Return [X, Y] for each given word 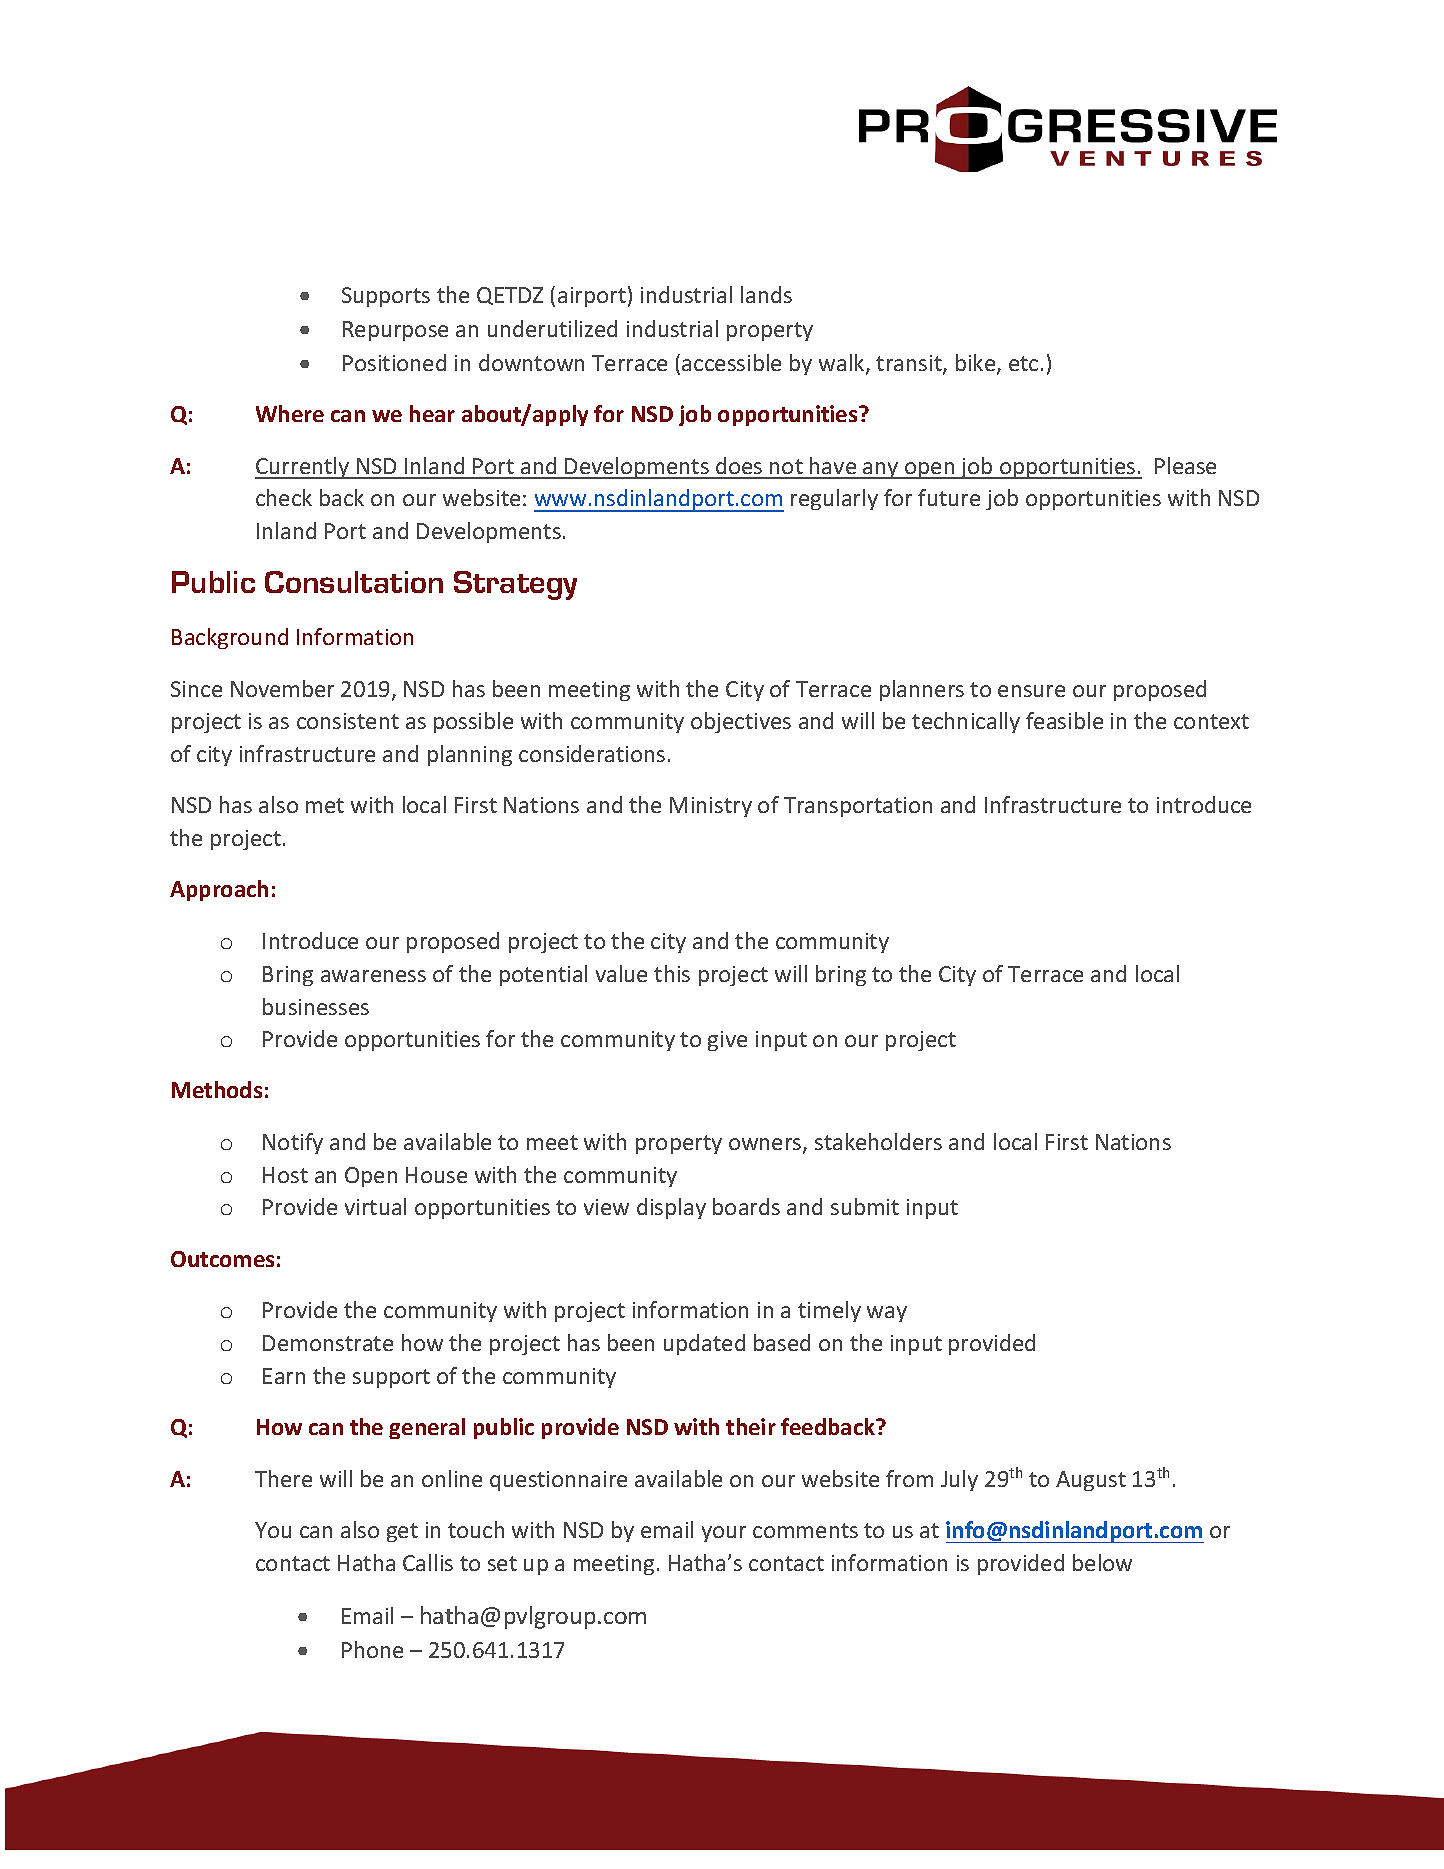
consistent [348, 721]
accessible [731, 362]
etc [1023, 363]
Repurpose [395, 331]
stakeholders [878, 1141]
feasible [1064, 720]
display [671, 1208]
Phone [372, 1649]
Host [285, 1175]
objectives [741, 722]
